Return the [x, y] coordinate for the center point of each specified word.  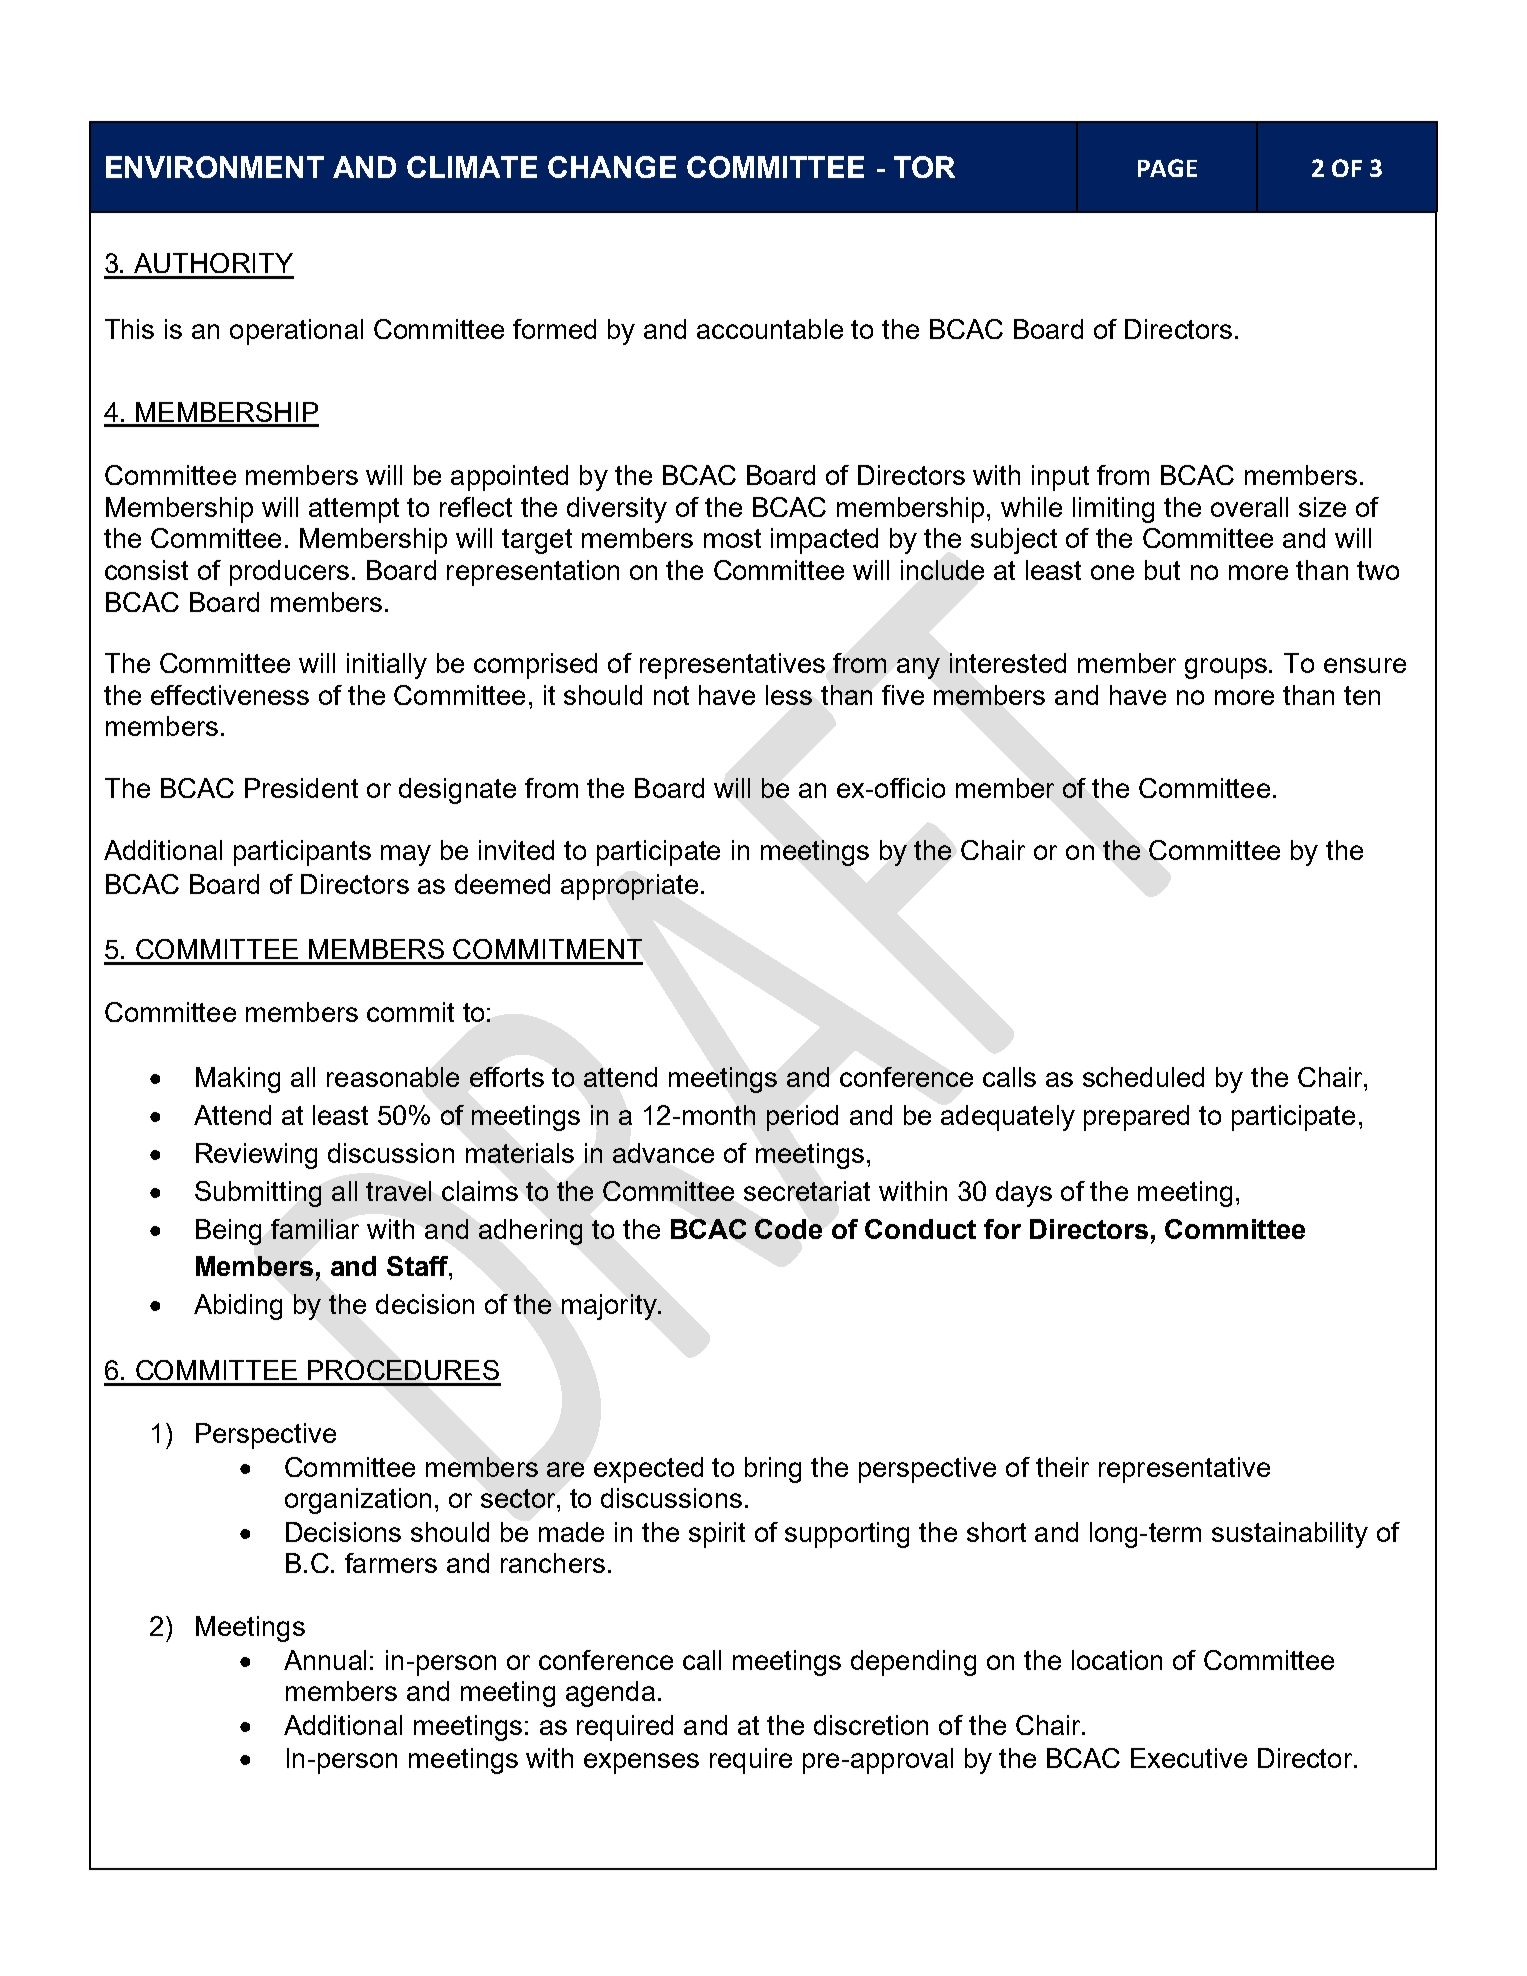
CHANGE [612, 167]
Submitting [258, 1194]
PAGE [1167, 168]
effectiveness [230, 695]
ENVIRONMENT [215, 167]
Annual [325, 1660]
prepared [1136, 1118]
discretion [871, 1725]
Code [788, 1229]
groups [1227, 668]
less [789, 695]
